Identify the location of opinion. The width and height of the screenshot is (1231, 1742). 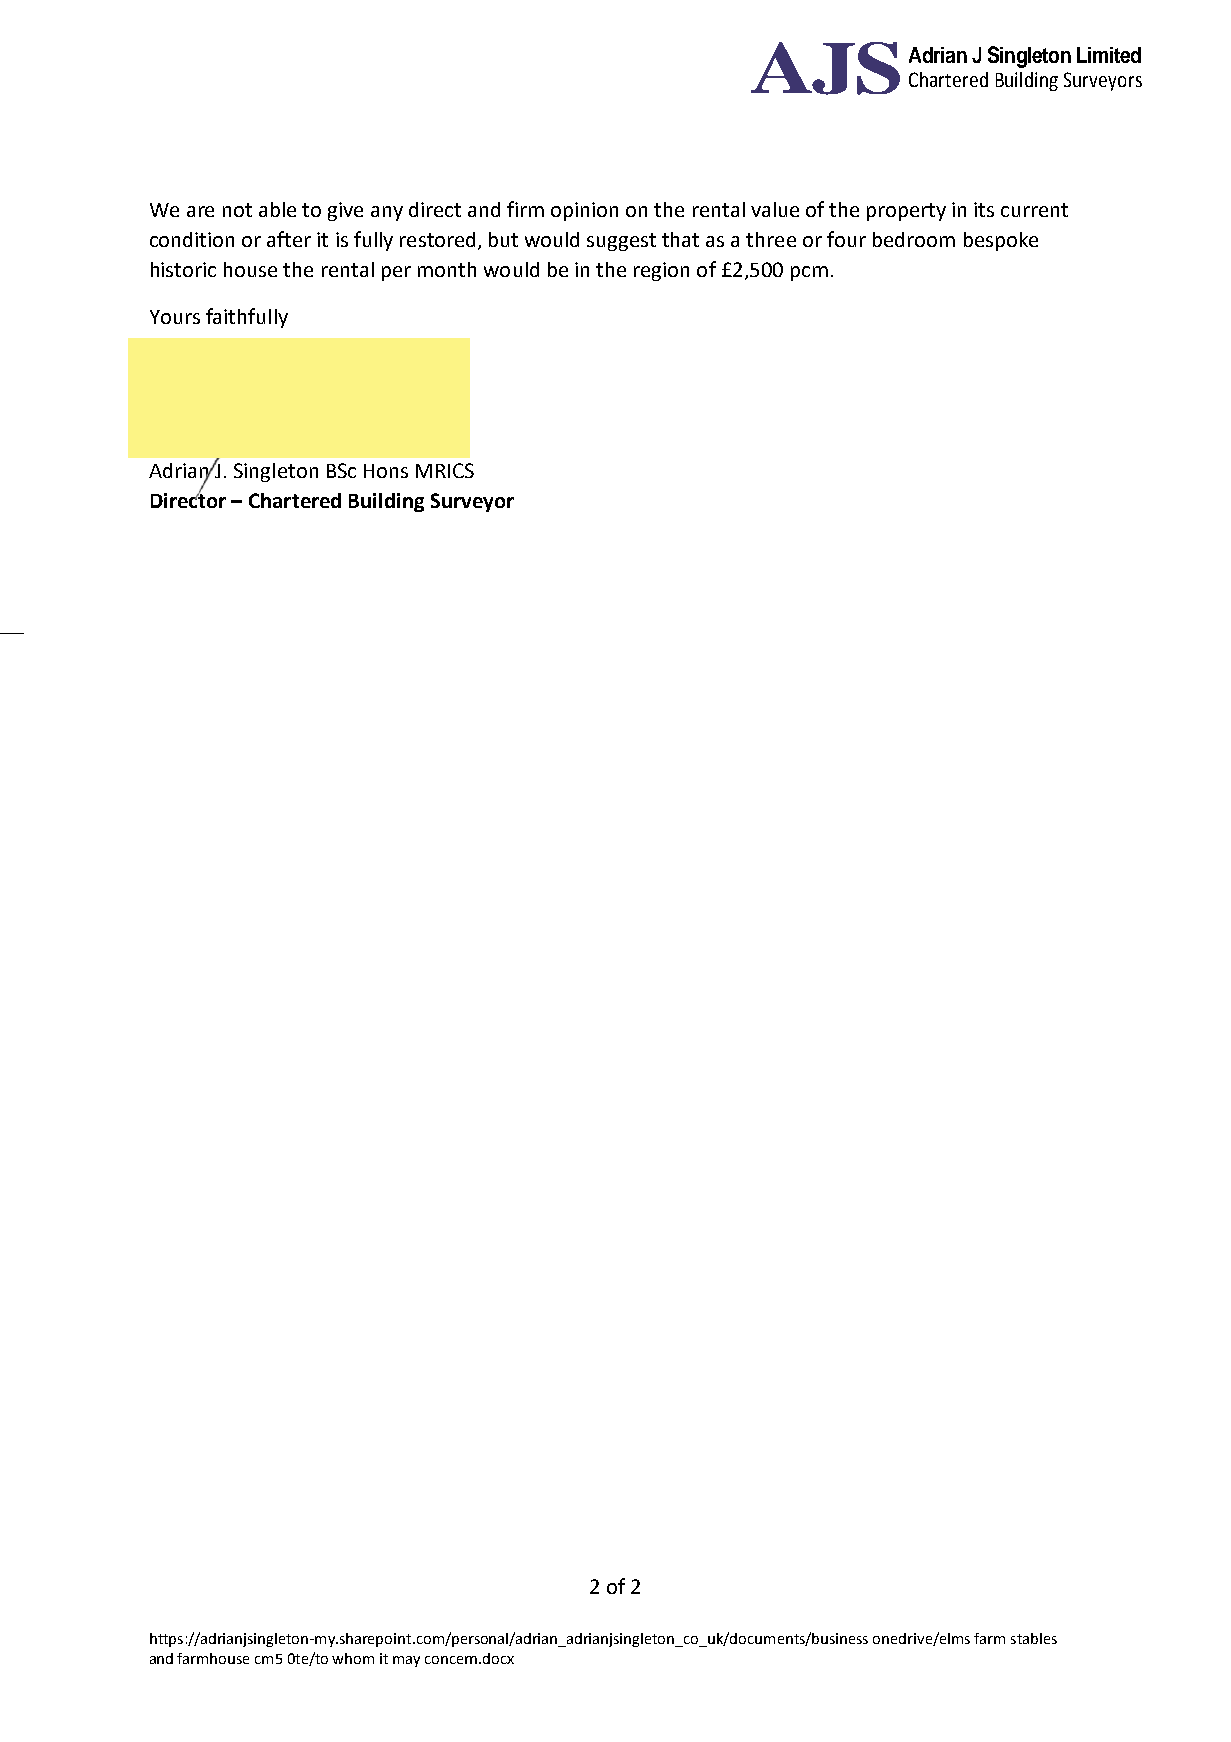
(584, 211).
